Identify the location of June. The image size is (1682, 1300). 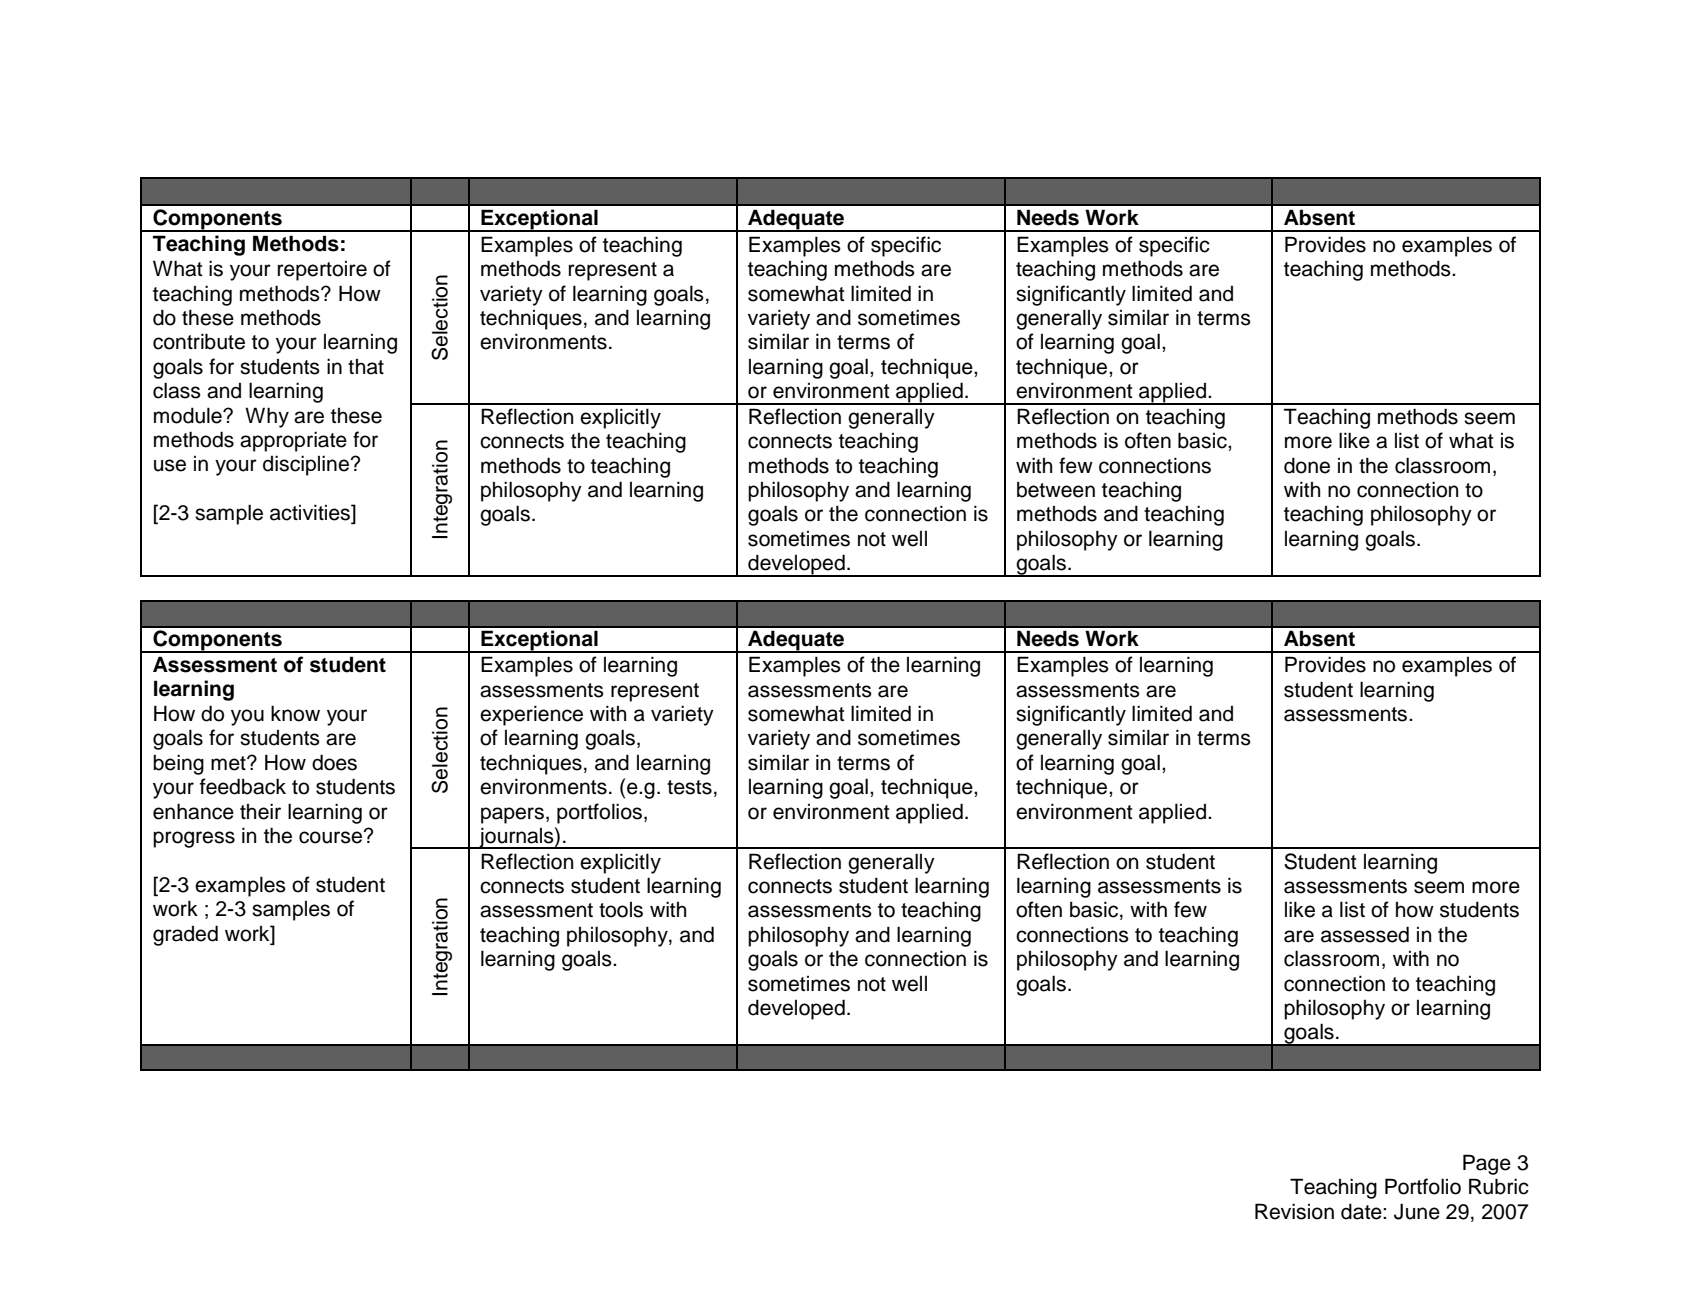
(1417, 1211).
